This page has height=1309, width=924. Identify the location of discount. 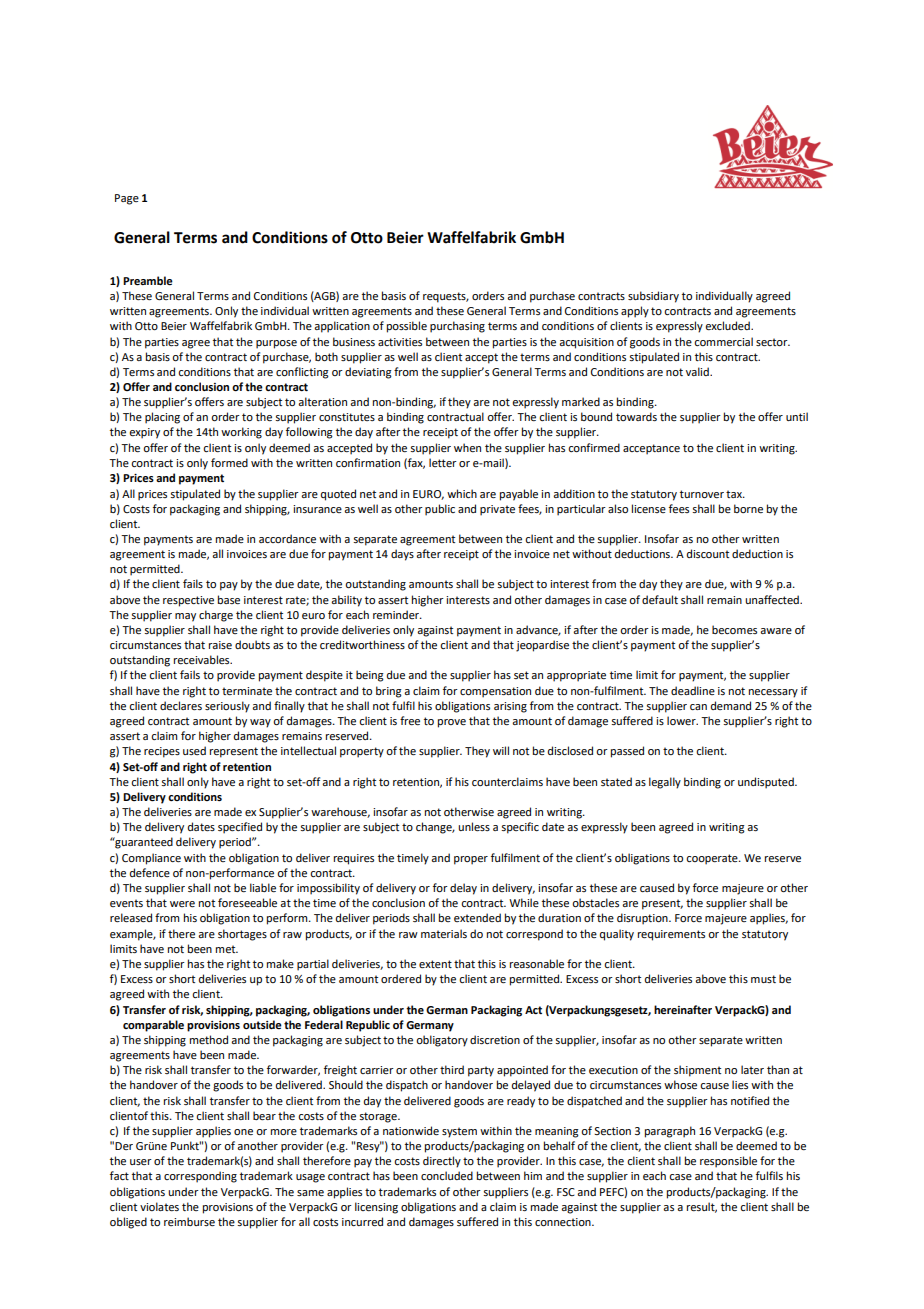
(708, 553).
